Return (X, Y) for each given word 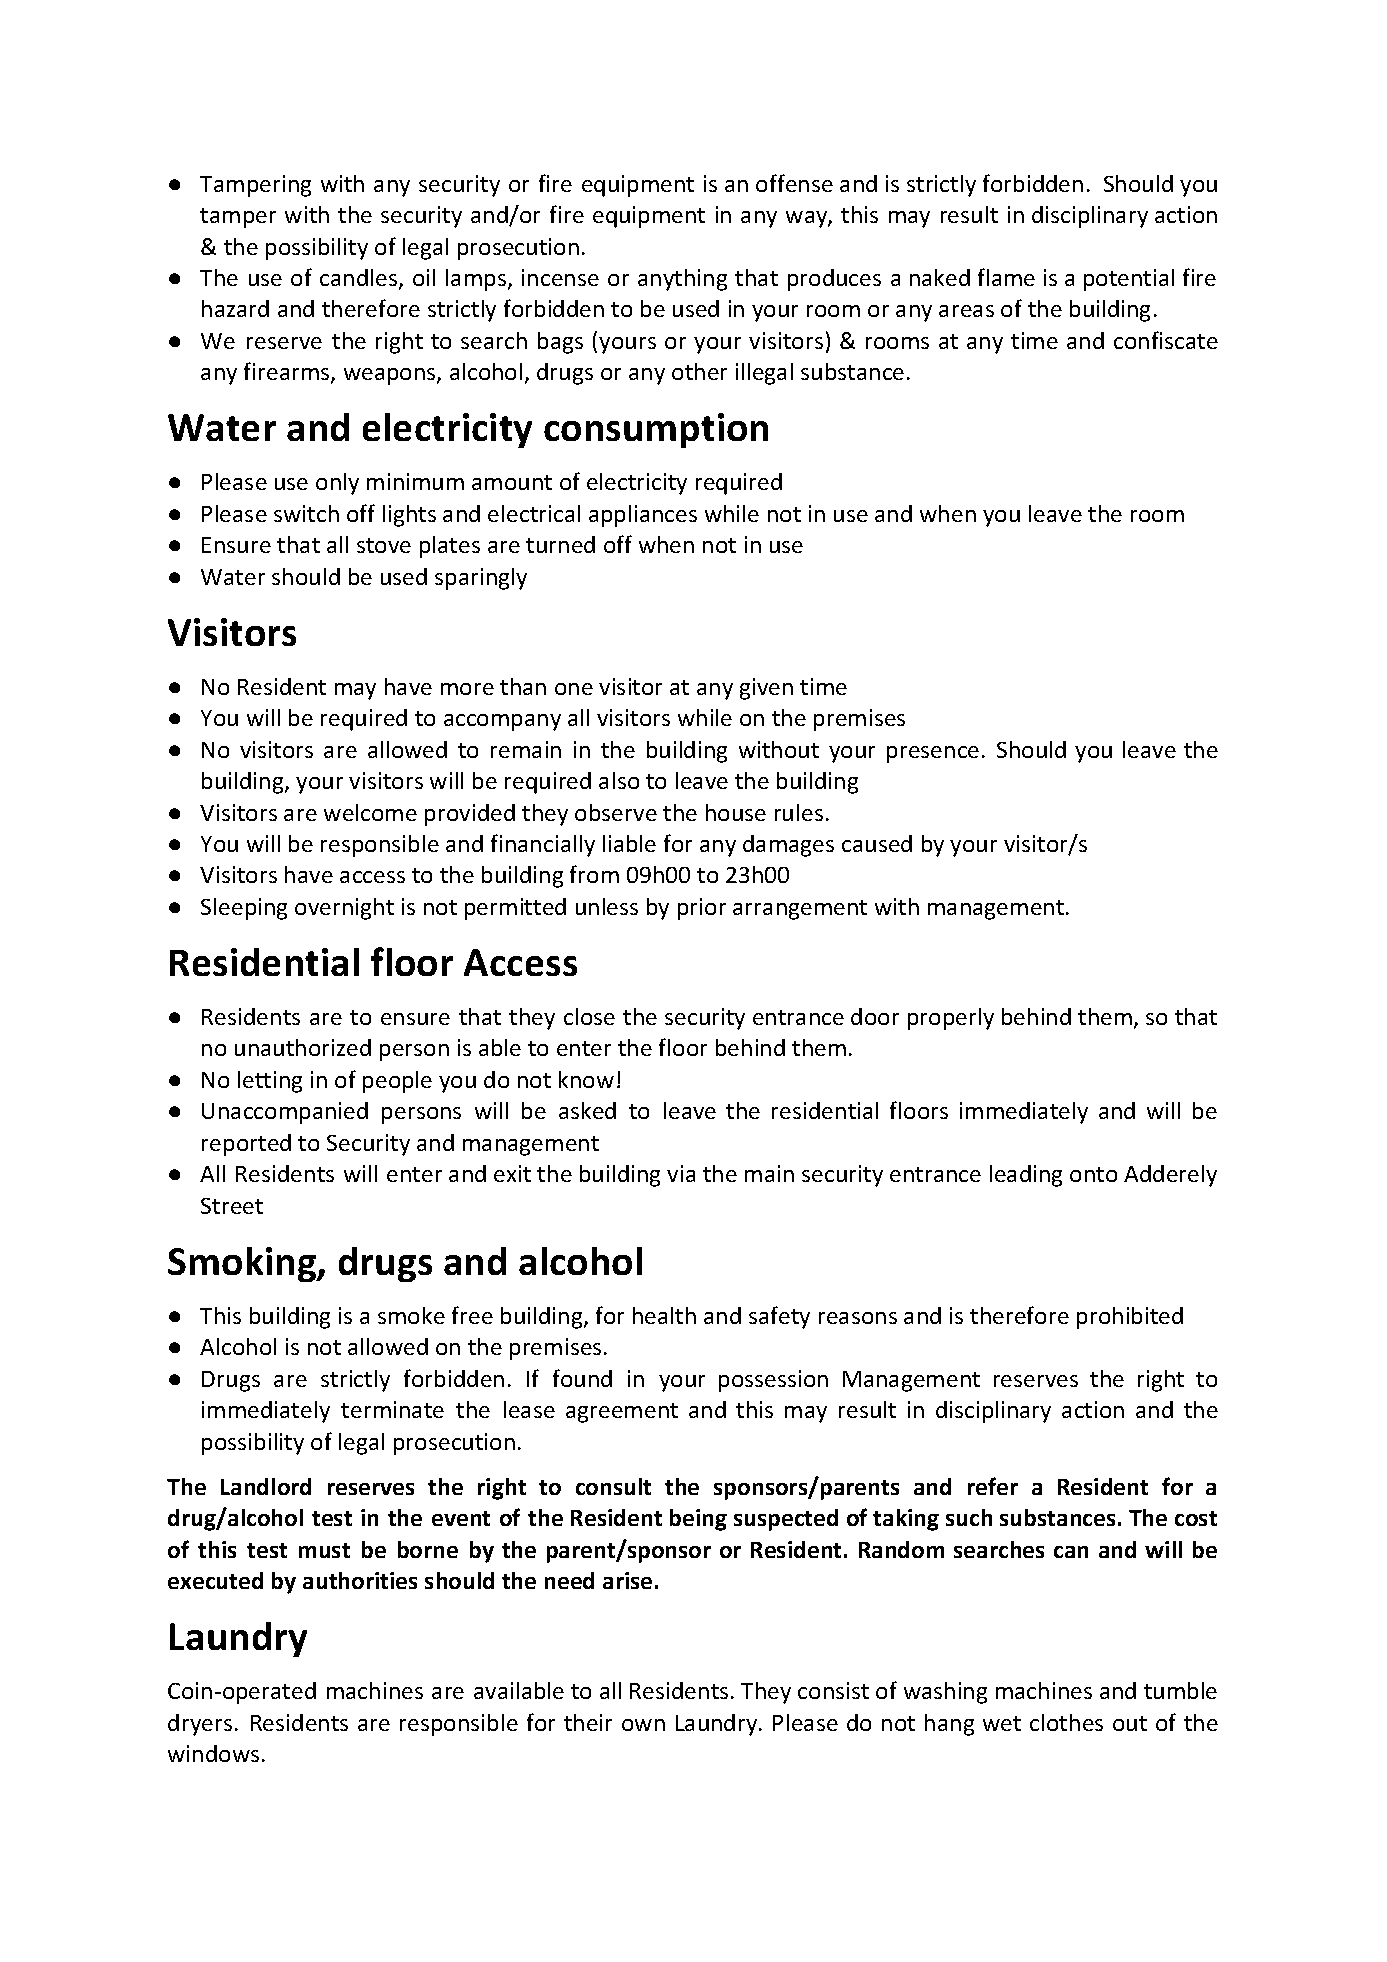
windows (213, 1753)
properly (951, 1019)
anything (682, 280)
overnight (344, 909)
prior (702, 909)
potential (1129, 280)
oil (424, 277)
